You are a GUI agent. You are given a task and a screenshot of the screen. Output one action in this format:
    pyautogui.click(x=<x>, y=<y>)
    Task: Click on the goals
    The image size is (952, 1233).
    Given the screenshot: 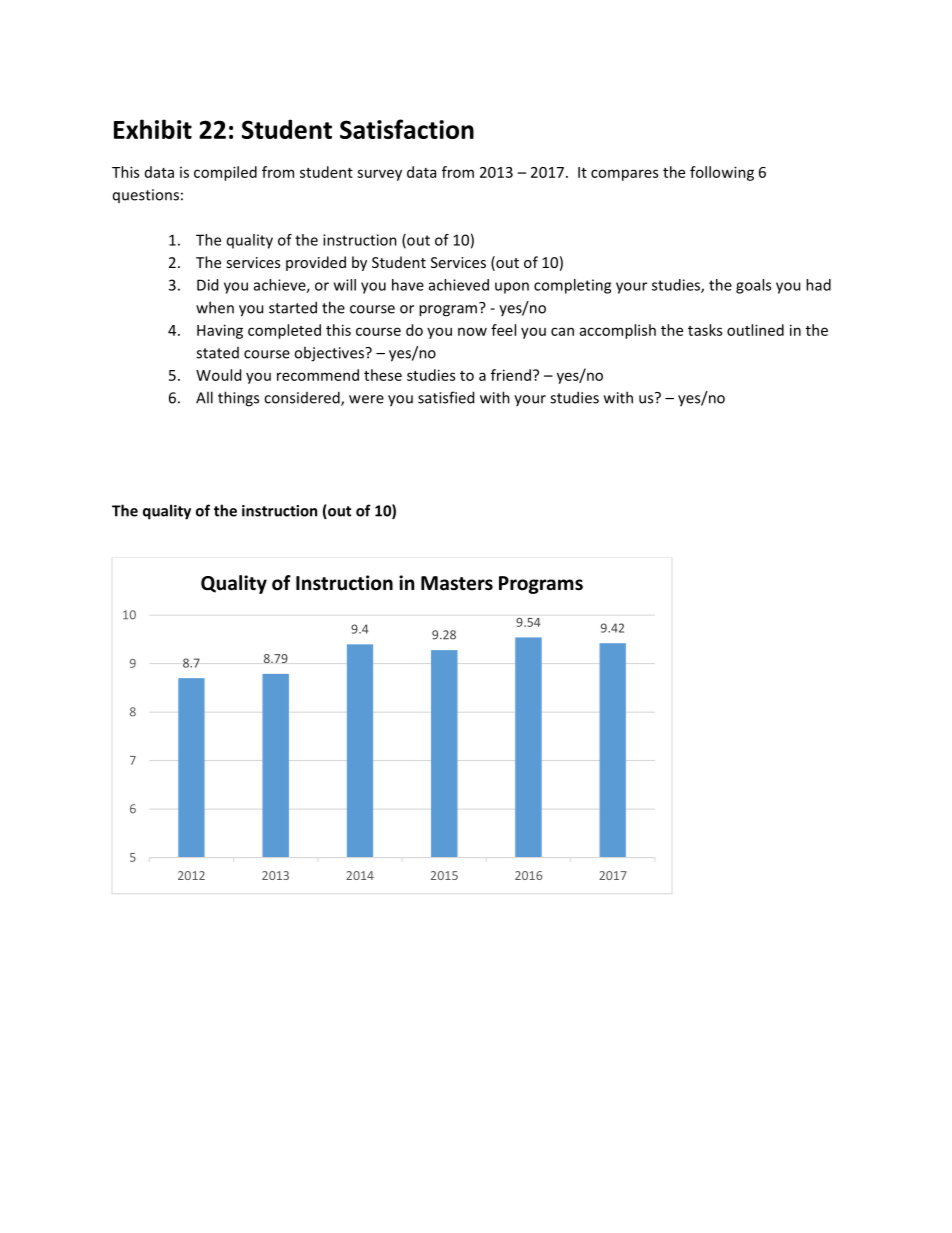 What is the action you would take?
    pyautogui.click(x=753, y=286)
